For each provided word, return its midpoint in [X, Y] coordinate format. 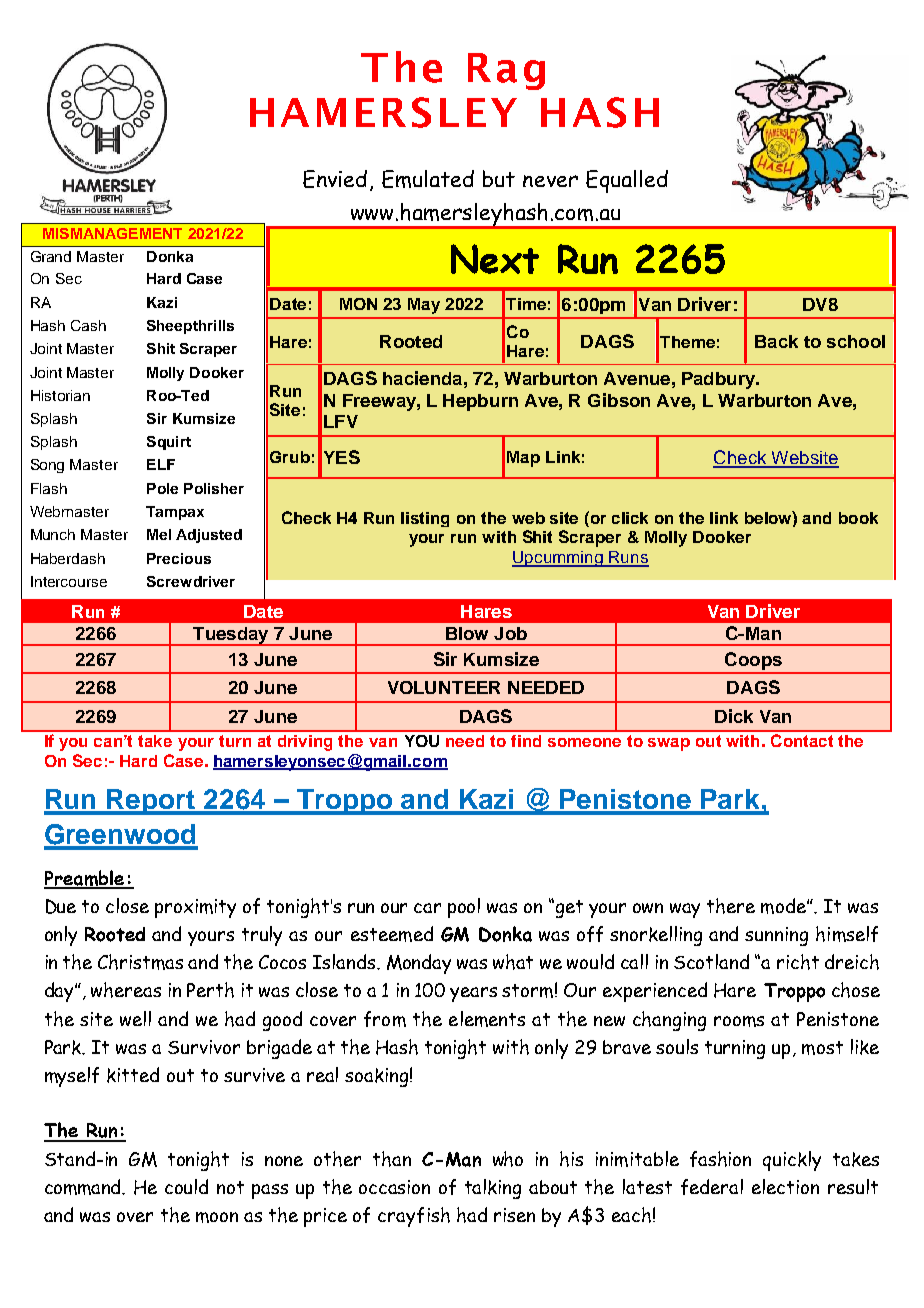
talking [493, 1189]
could [186, 1186]
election [785, 1186]
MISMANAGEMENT [112, 233]
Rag [506, 71]
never [550, 181]
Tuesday [231, 636]
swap [669, 744]
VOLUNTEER [444, 687]
